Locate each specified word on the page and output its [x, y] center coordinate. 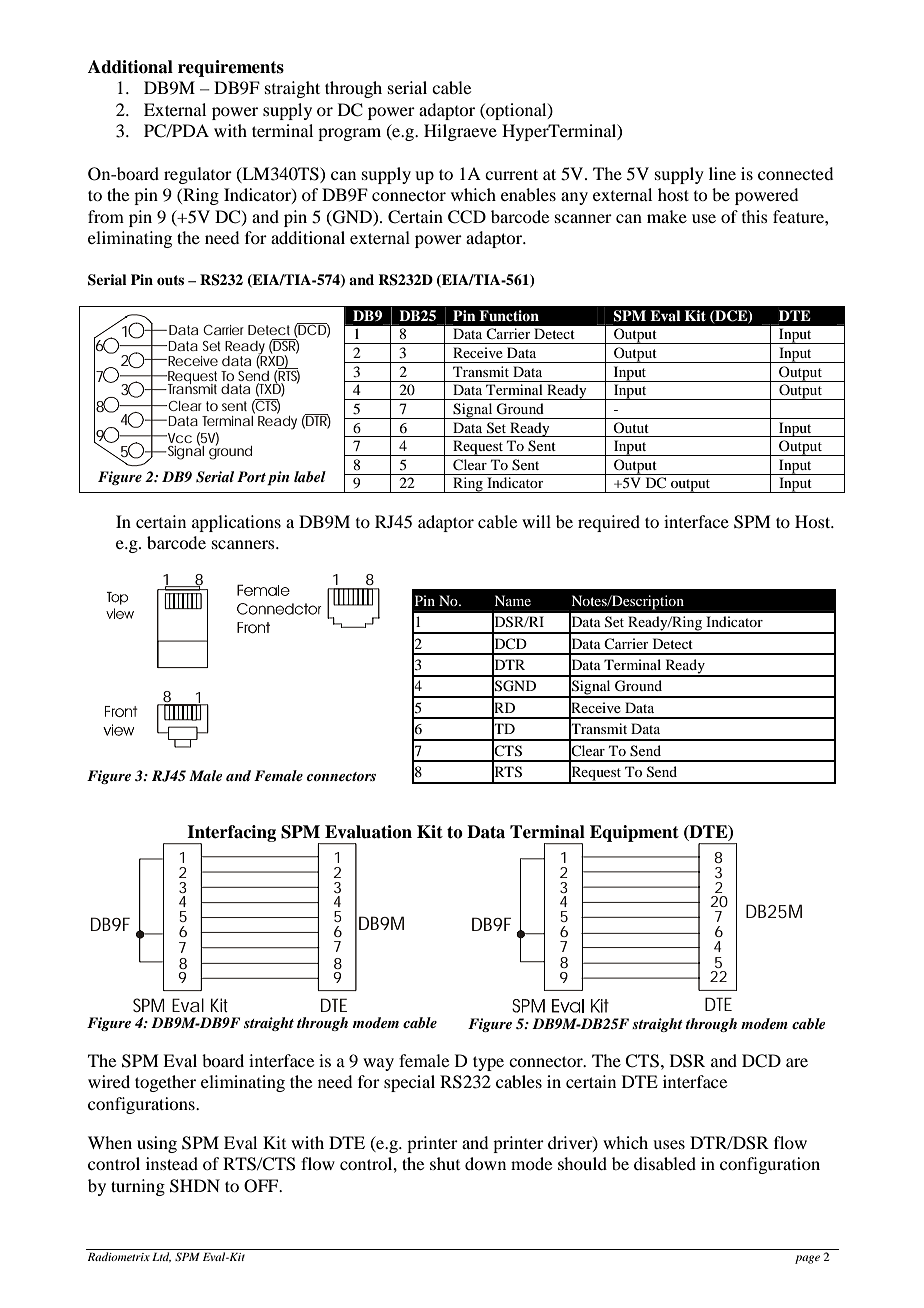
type [488, 1063]
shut [445, 1163]
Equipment [634, 833]
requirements [231, 68]
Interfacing [230, 834]
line [722, 173]
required [609, 523]
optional [516, 111]
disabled [665, 1163]
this [755, 216]
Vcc [178, 438]
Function [509, 315]
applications [236, 523]
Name [513, 600]
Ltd [161, 1257]
